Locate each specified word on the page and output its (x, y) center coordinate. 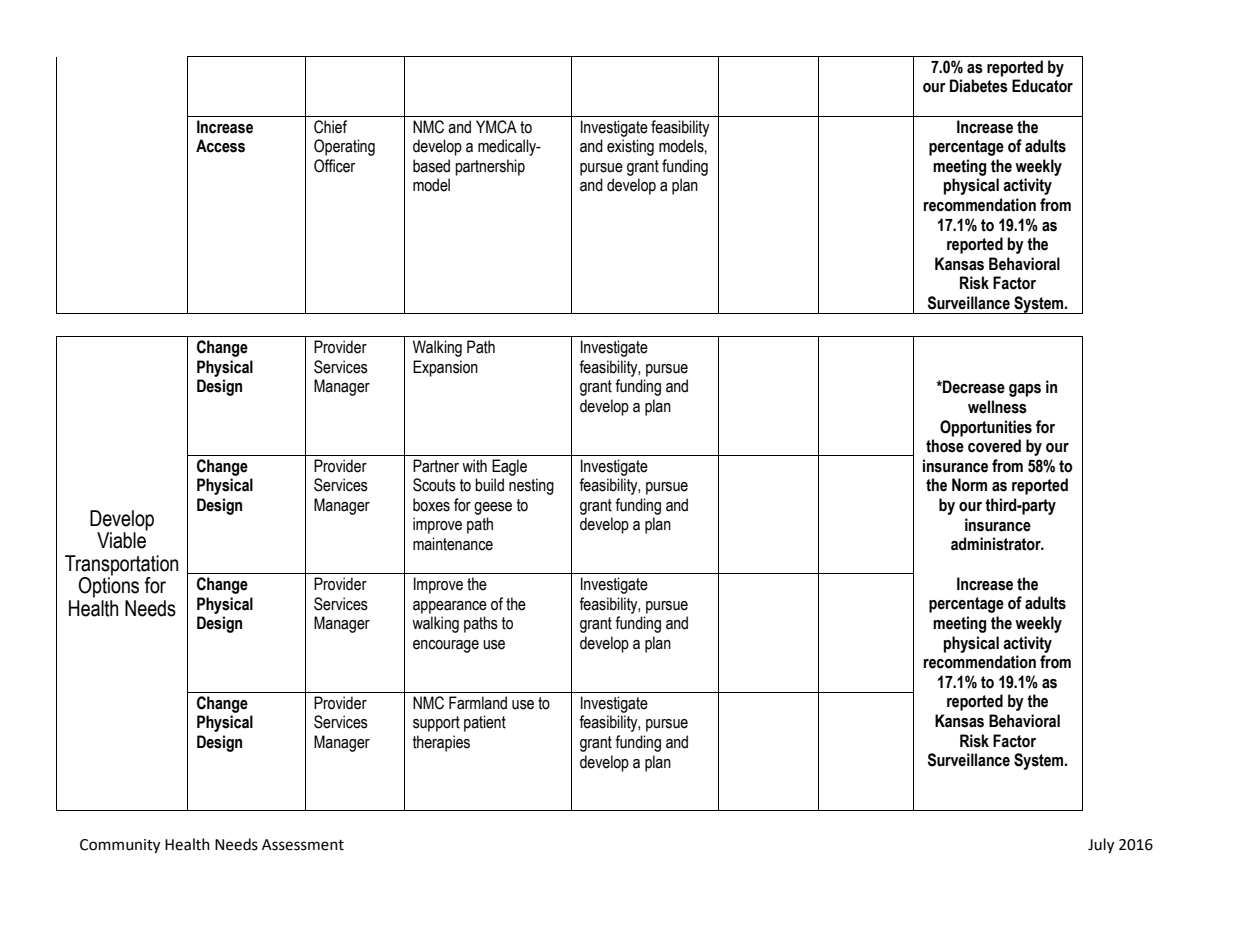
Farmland (478, 703)
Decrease (973, 387)
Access (220, 146)
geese (493, 508)
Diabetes (979, 86)
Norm (969, 485)
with (474, 466)
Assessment (303, 845)
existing (630, 147)
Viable (122, 539)
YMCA (496, 127)
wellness (997, 407)
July (1101, 846)
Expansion (445, 368)
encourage (446, 646)
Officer (334, 166)
